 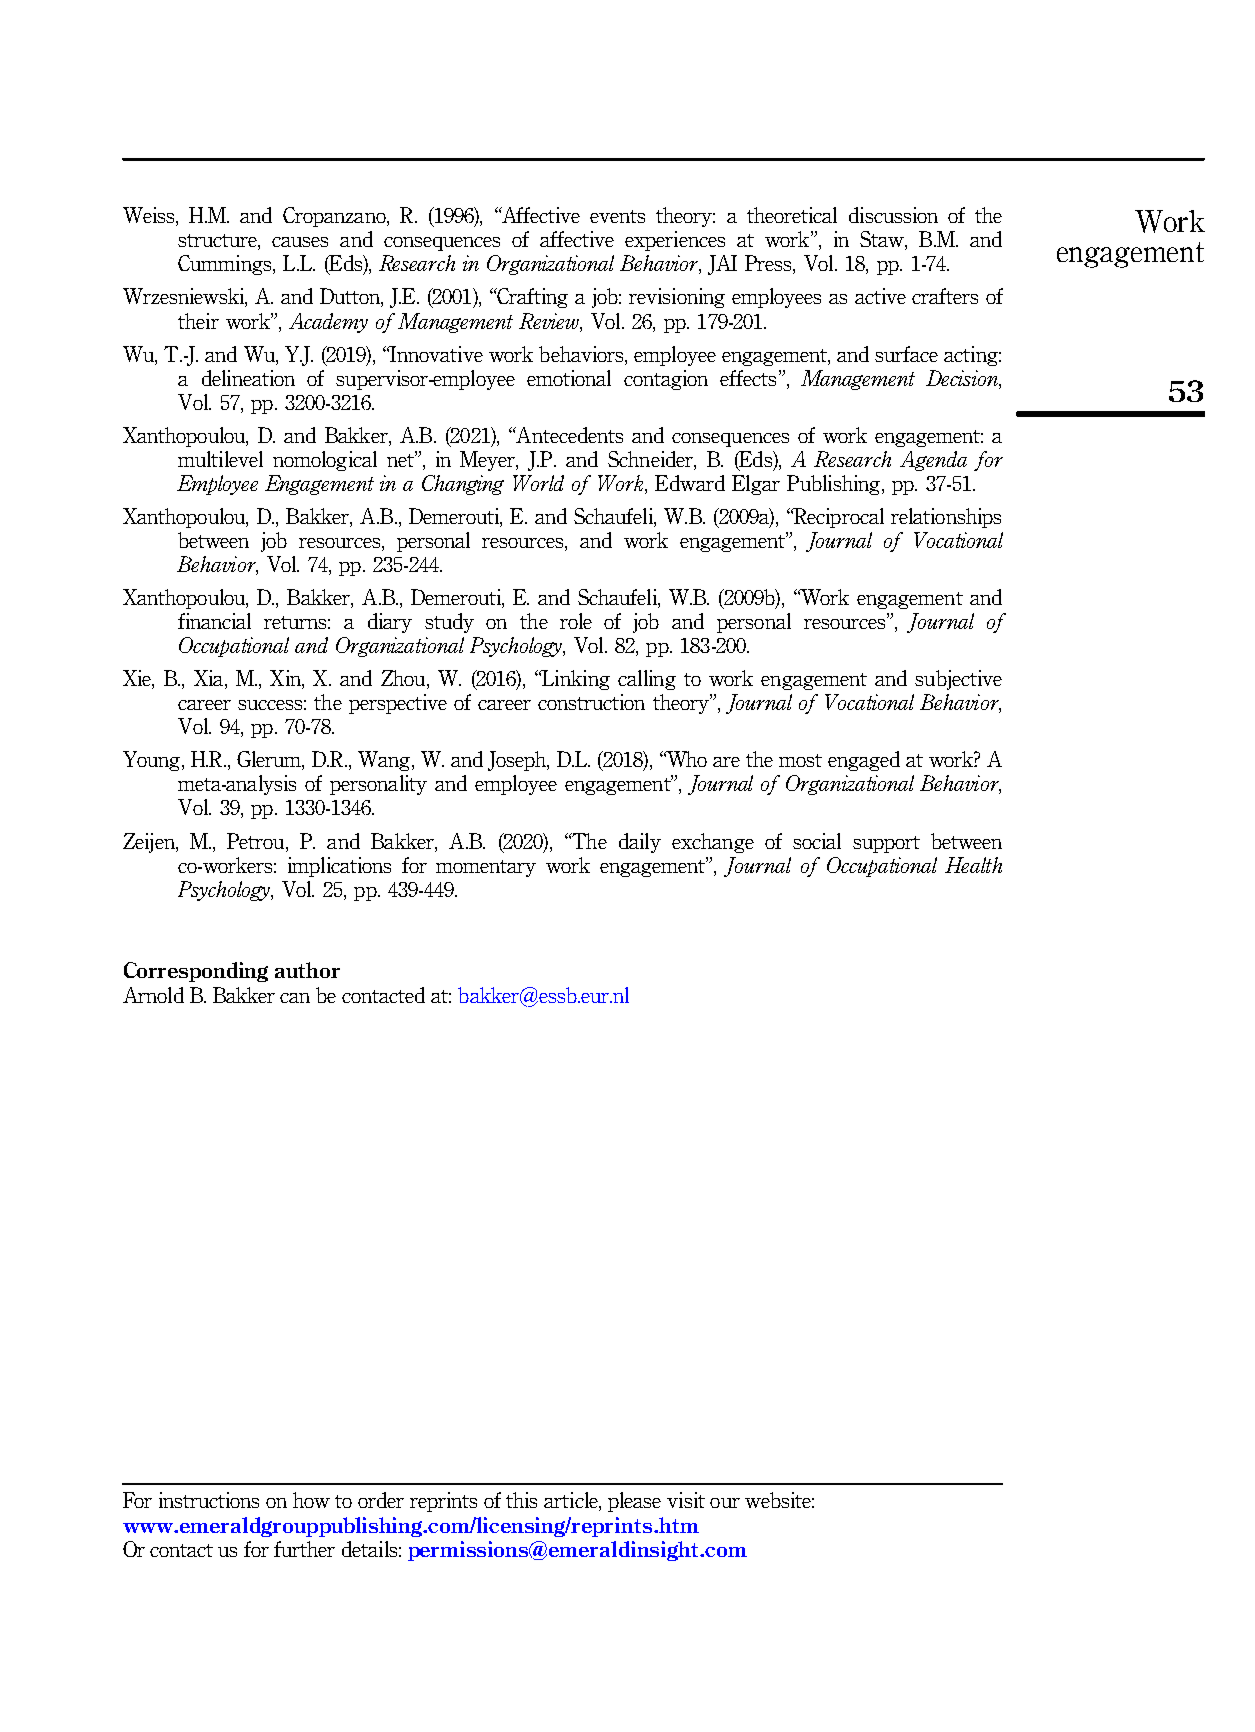 I want to click on support, so click(x=886, y=844).
